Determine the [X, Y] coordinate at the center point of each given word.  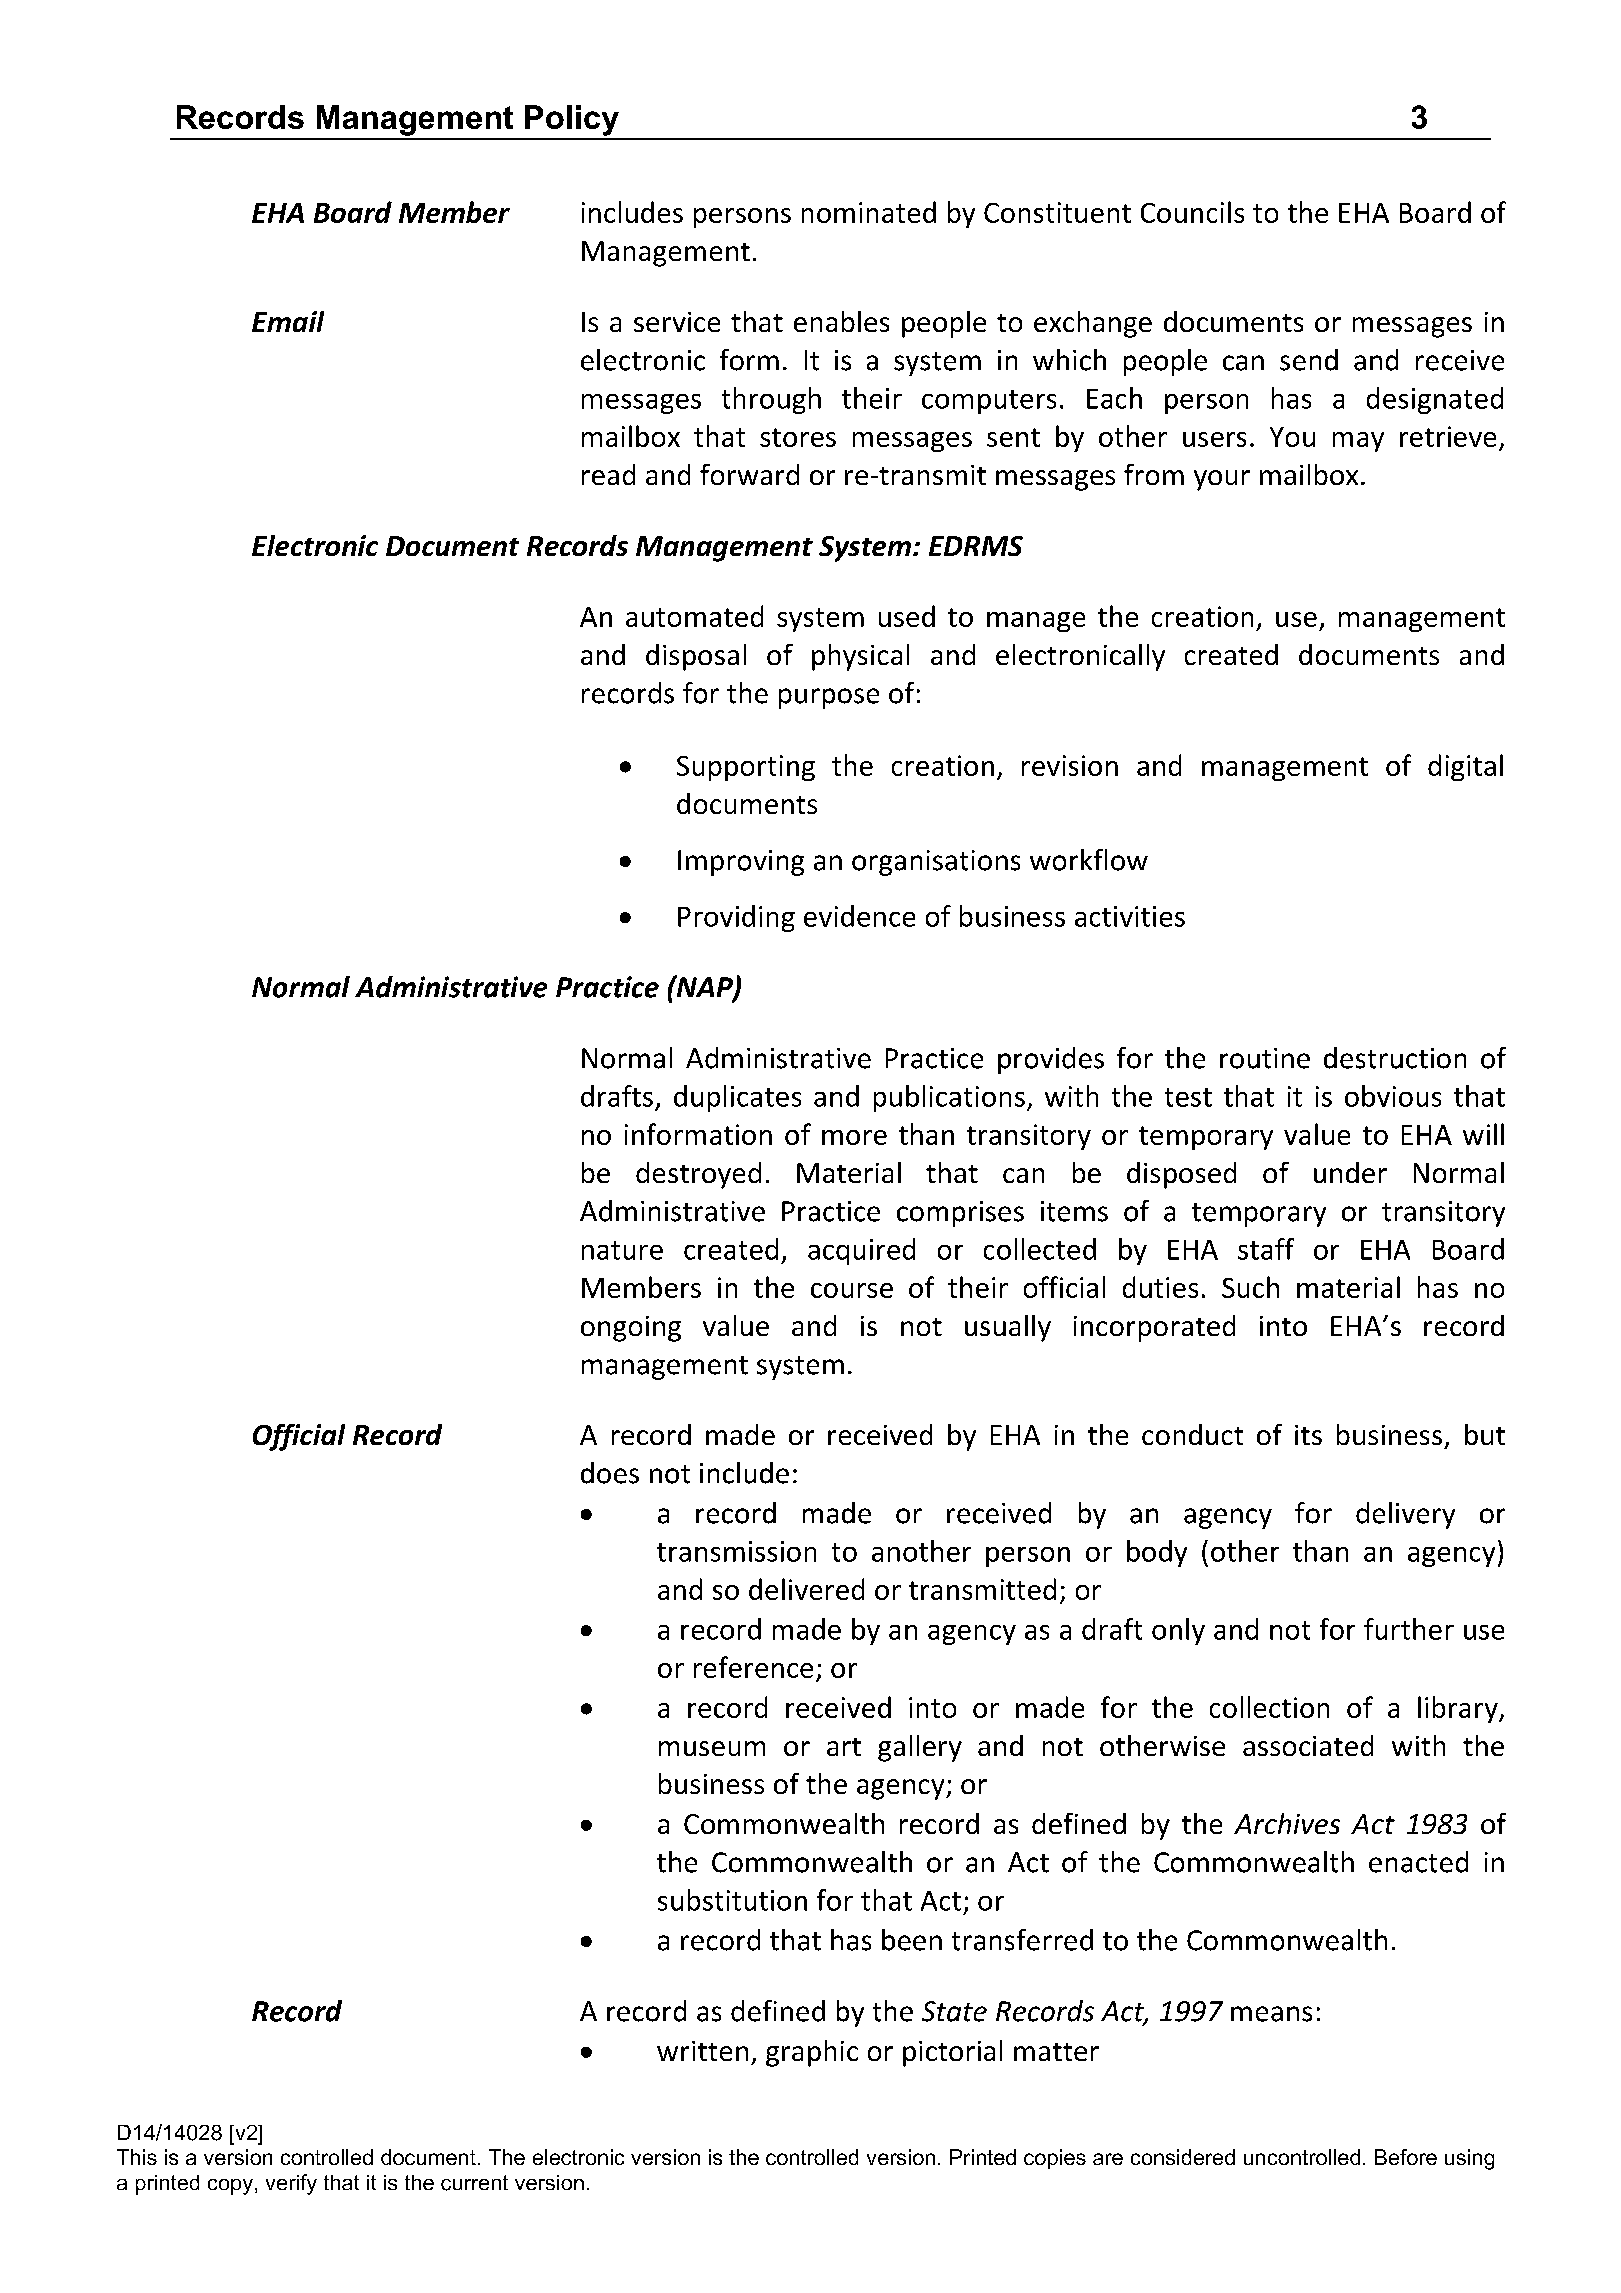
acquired [861, 1251]
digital [1465, 767]
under [1350, 1172]
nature [622, 1250]
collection [1269, 1707]
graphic [812, 2053]
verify [291, 2184]
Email [288, 321]
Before [1406, 2157]
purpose [829, 698]
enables [841, 321]
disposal [696, 657]
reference [753, 1667]
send [1309, 360]
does [610, 1473]
